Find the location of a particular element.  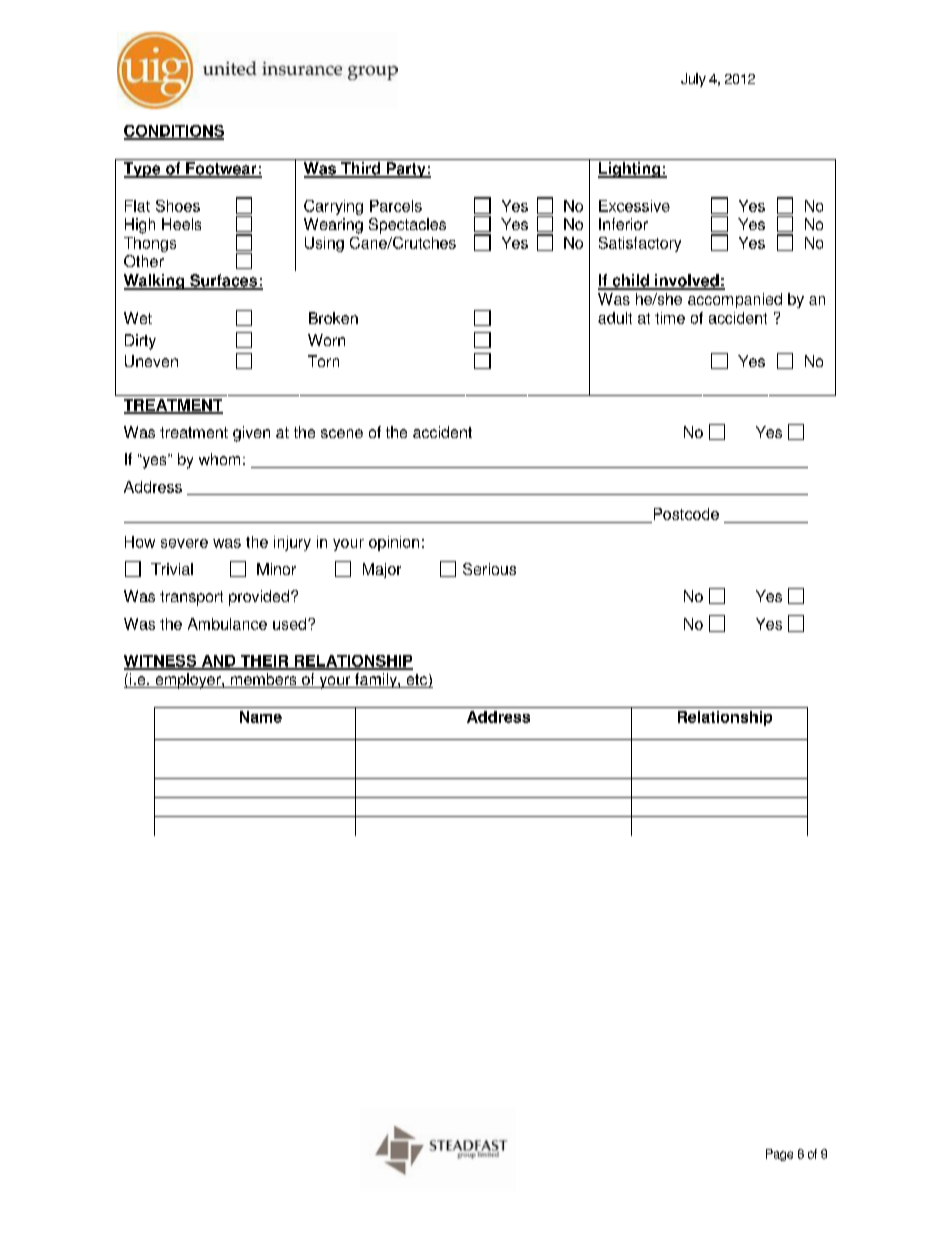

Postcode is located at coordinates (685, 515).
